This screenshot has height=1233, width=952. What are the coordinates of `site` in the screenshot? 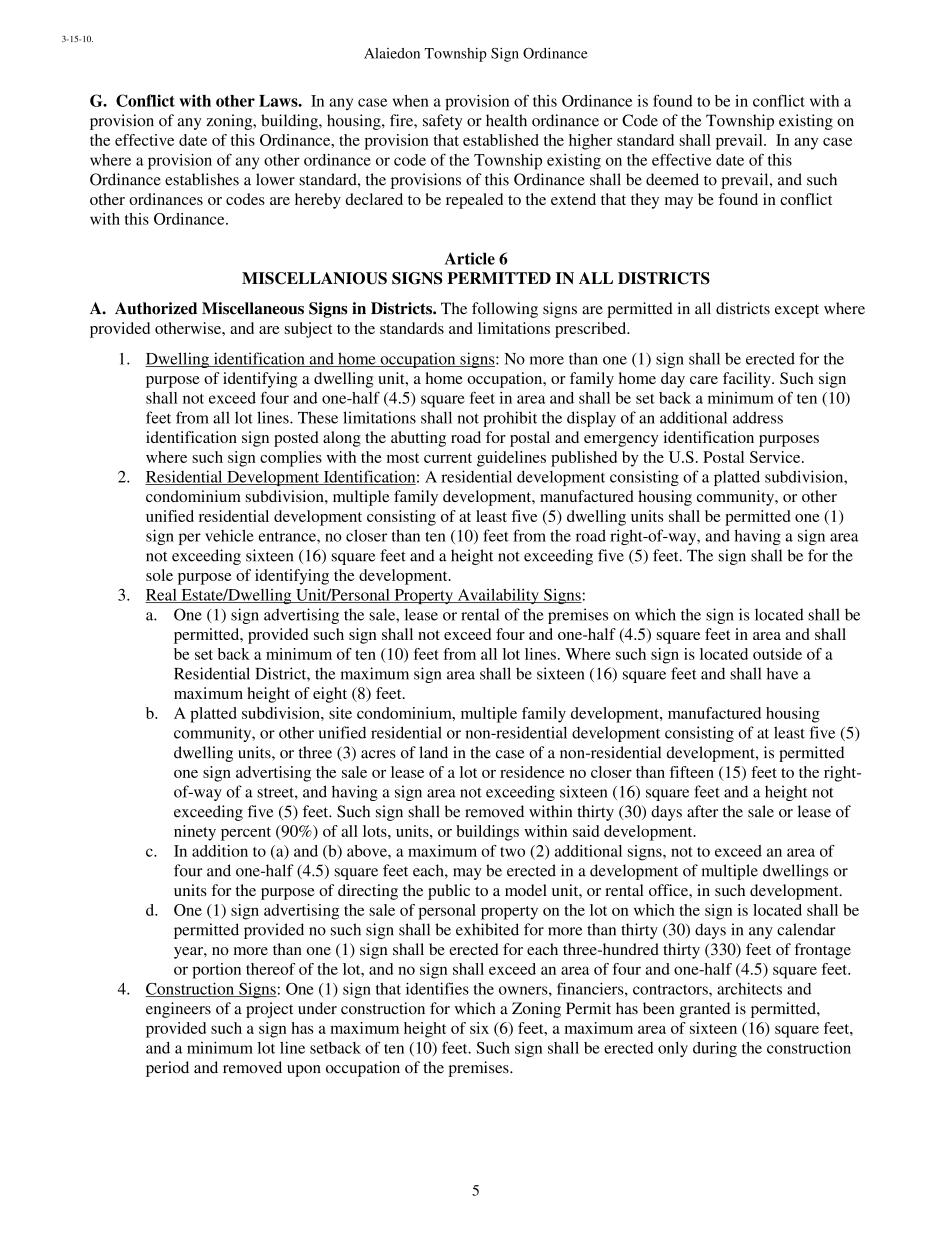 It's located at (340, 713).
